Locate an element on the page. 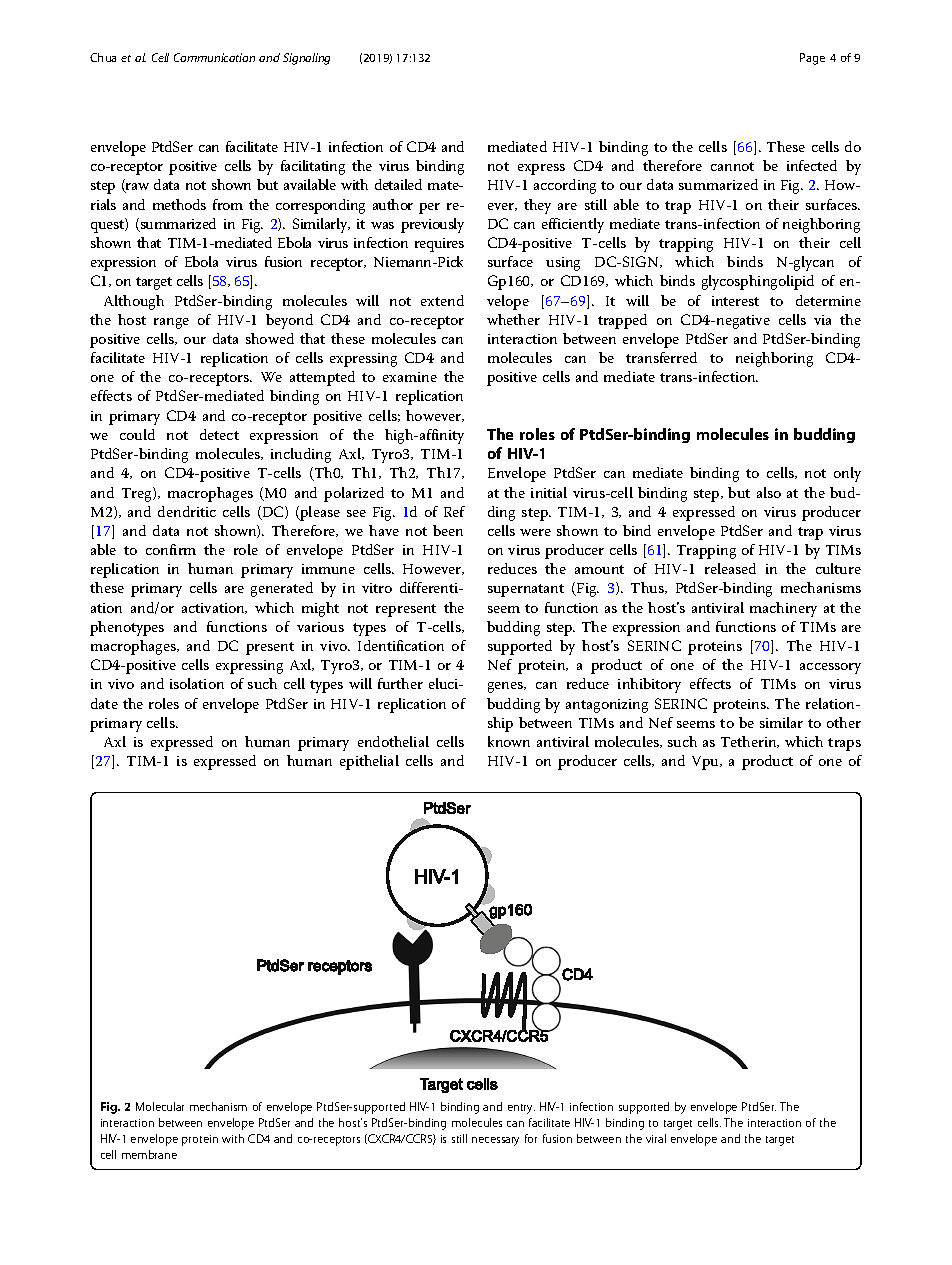 The width and height of the page is (952, 1265). confirm is located at coordinates (171, 549).
